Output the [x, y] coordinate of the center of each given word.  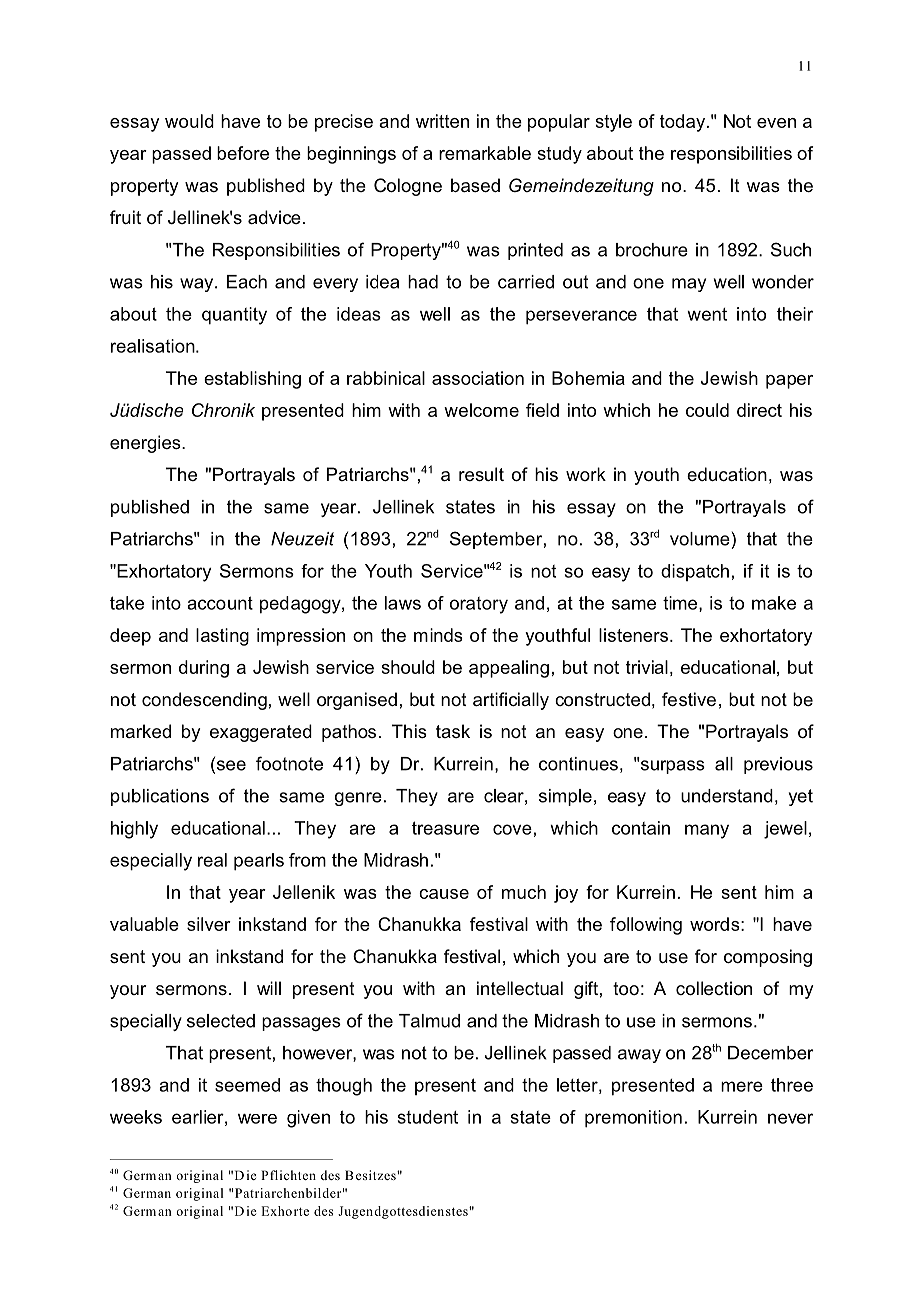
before [243, 153]
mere [742, 1086]
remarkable [485, 153]
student [428, 1117]
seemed [247, 1085]
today [684, 123]
